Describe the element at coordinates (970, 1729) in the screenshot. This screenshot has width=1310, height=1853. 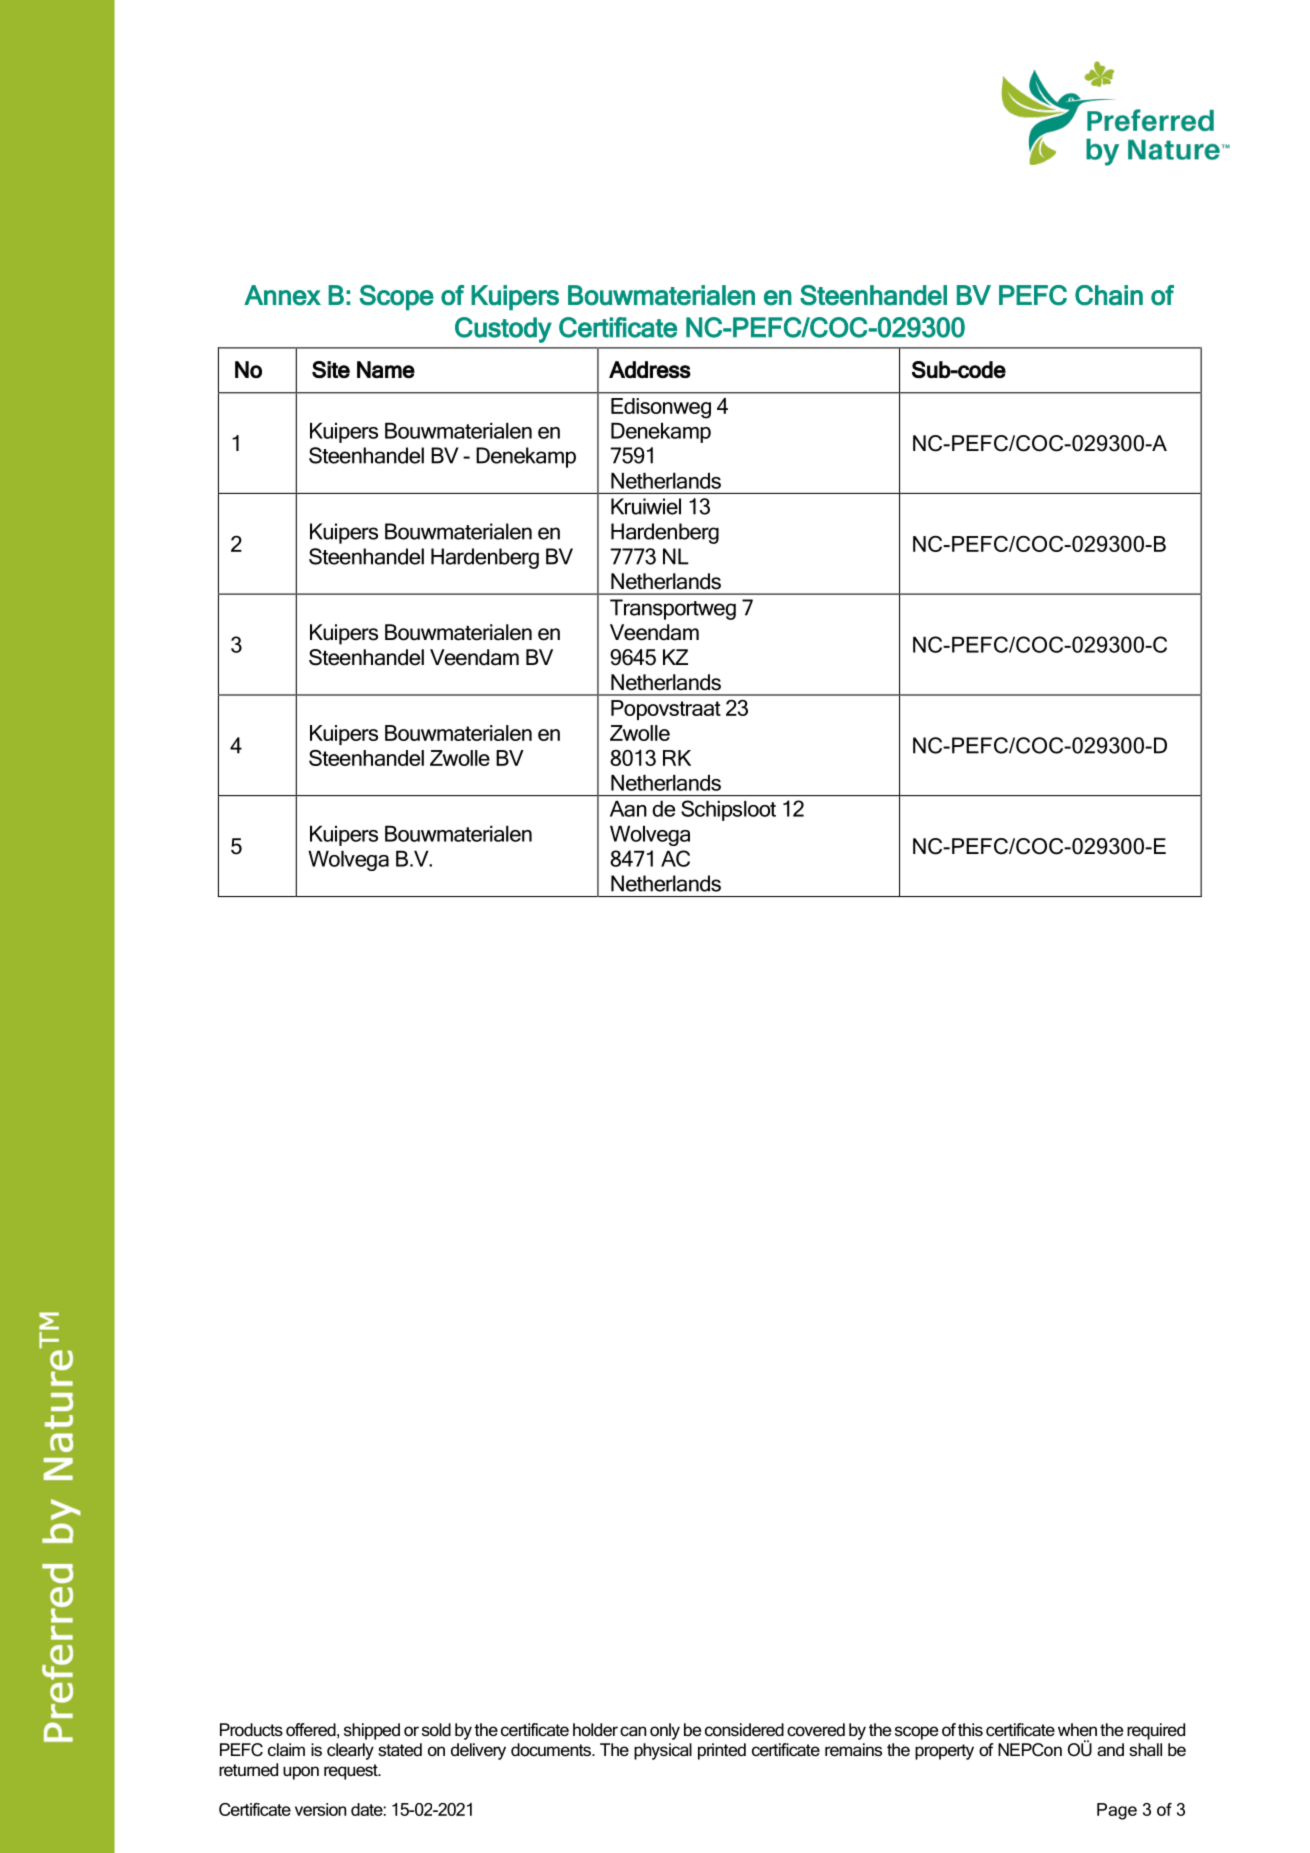
I see `this` at that location.
